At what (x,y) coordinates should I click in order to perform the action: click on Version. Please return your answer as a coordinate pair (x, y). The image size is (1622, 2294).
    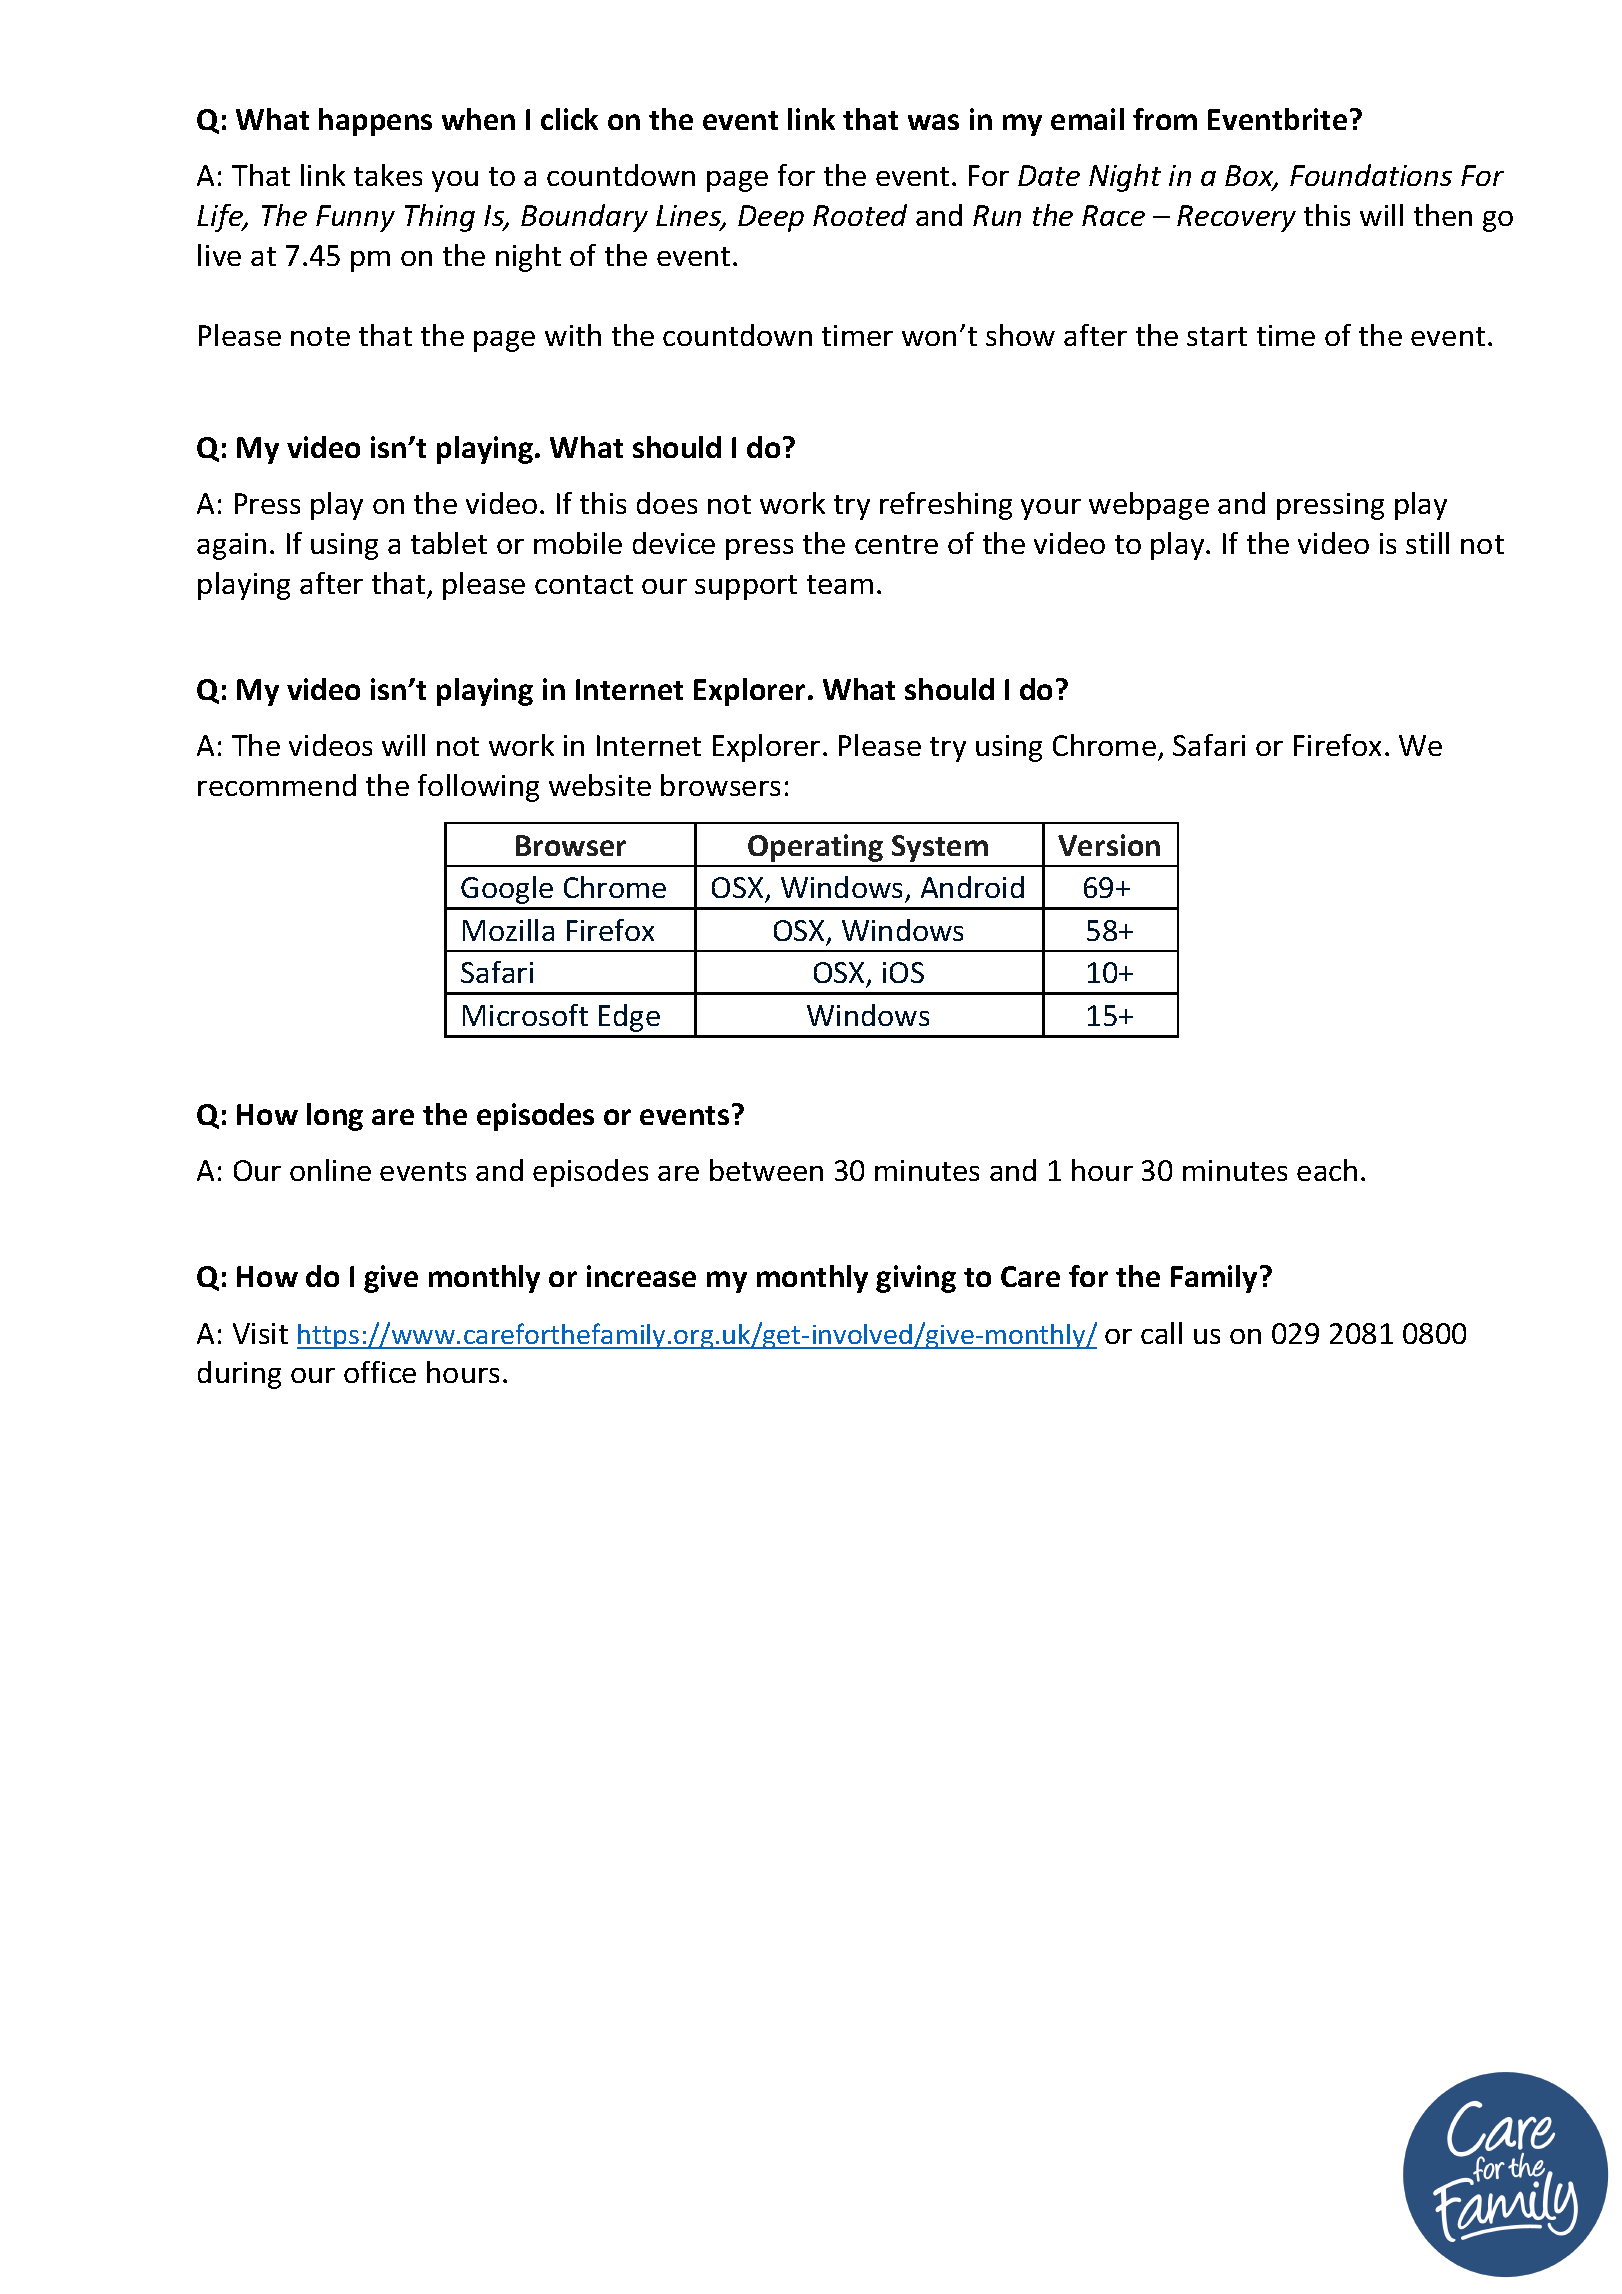
    Looking at the image, I should click on (1109, 845).
